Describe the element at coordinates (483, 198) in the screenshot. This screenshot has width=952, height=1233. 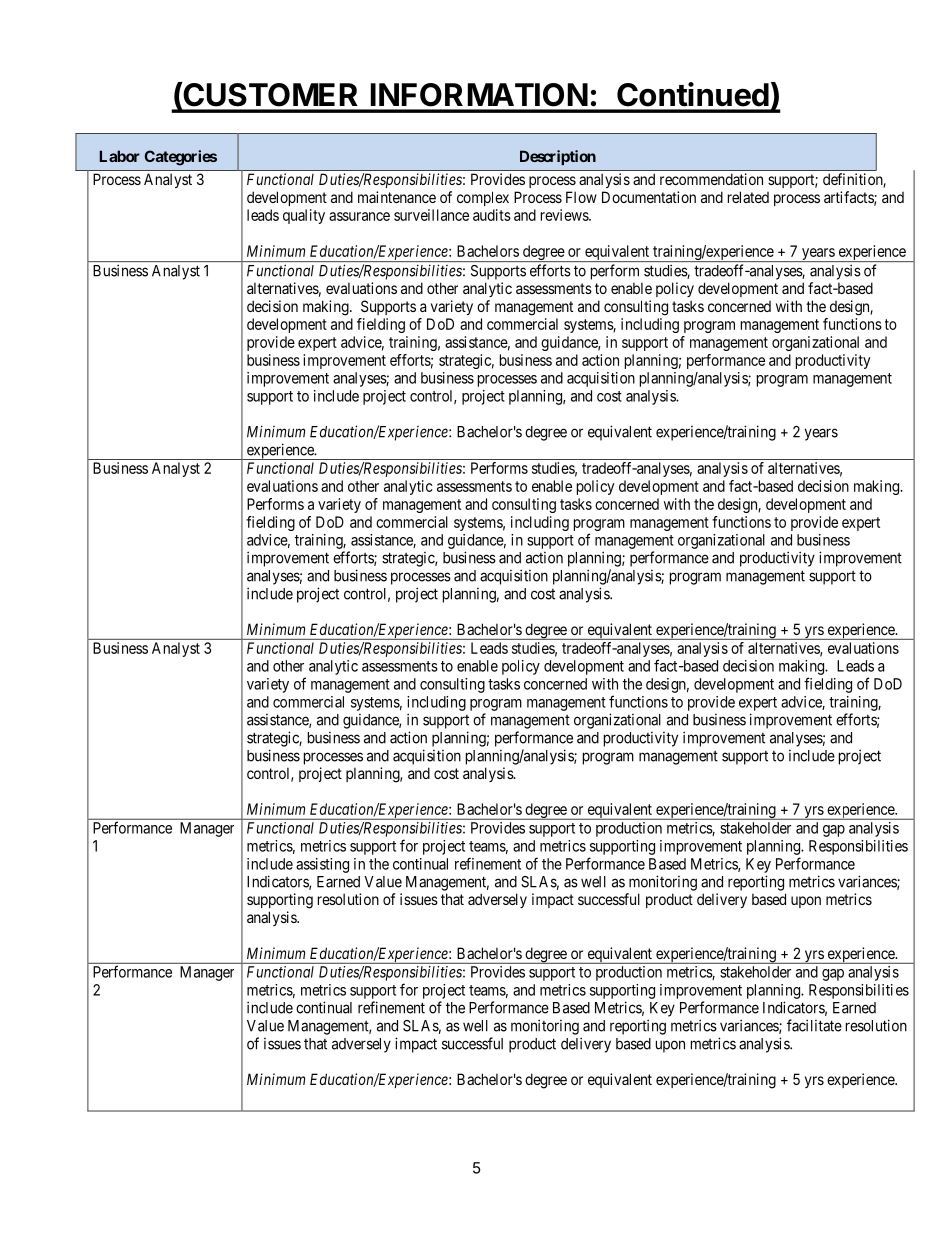
I see `complex` at that location.
